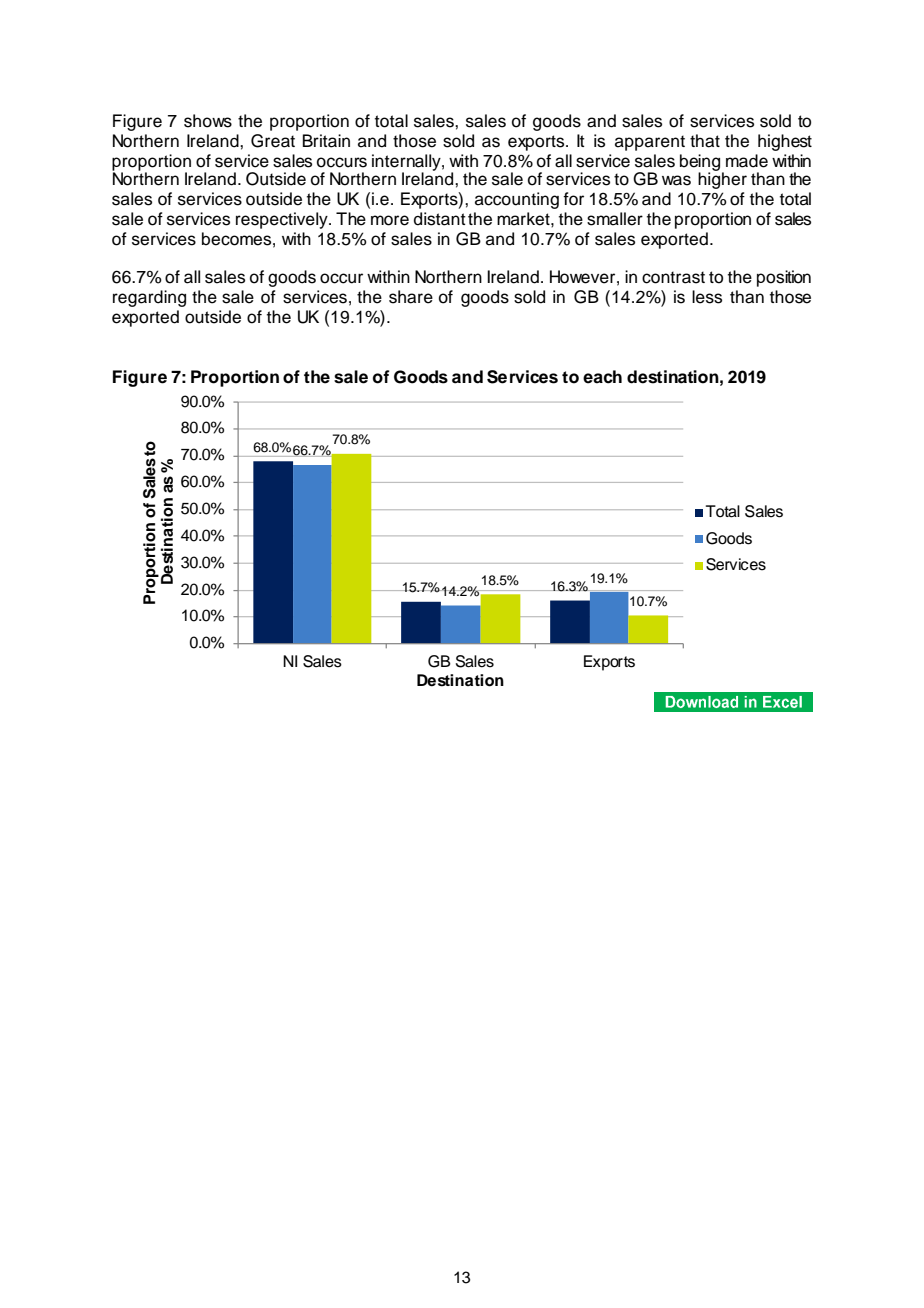  What do you see at coordinates (208, 121) in the screenshot?
I see `shows` at bounding box center [208, 121].
